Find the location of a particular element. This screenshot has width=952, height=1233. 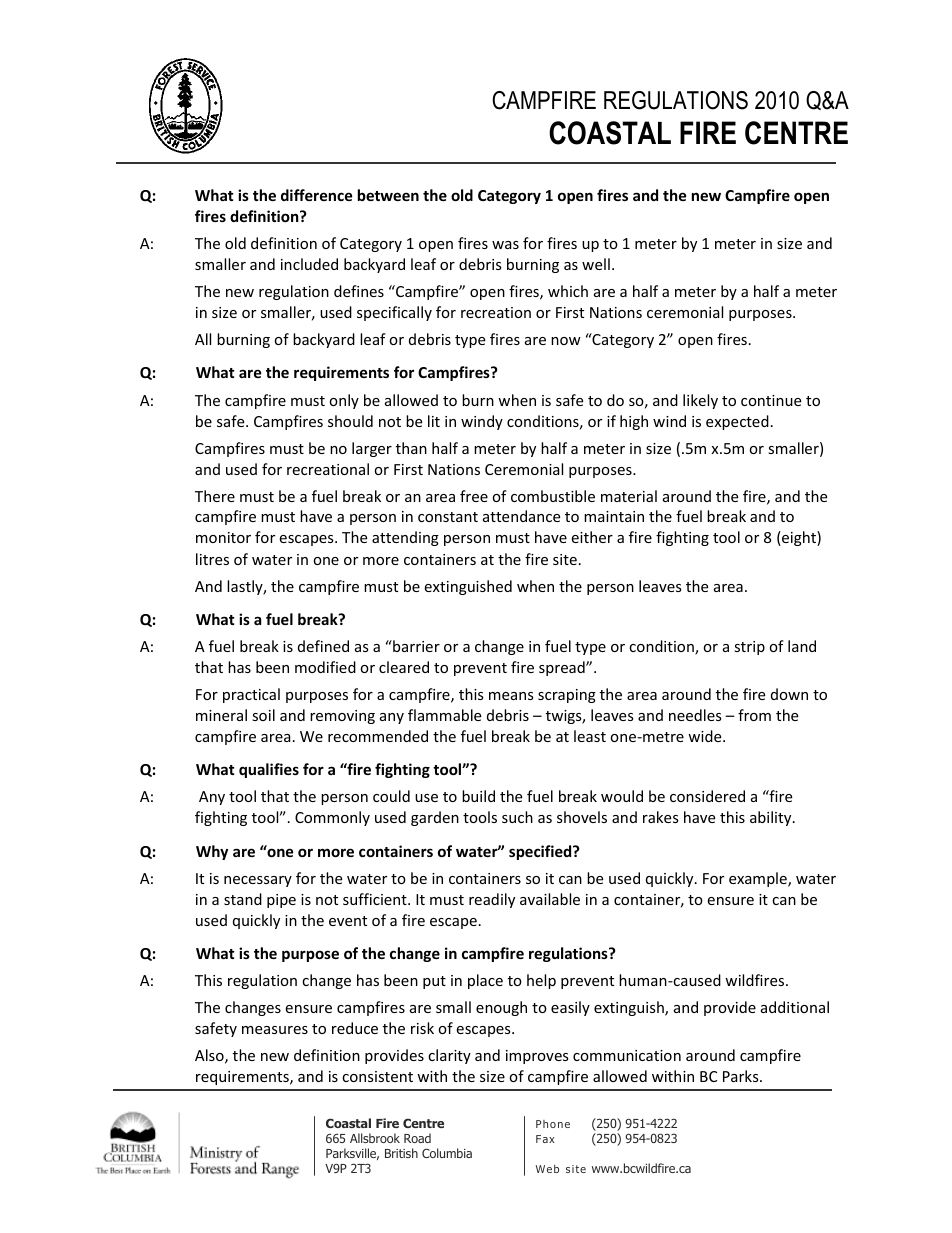

such is located at coordinates (517, 817).
